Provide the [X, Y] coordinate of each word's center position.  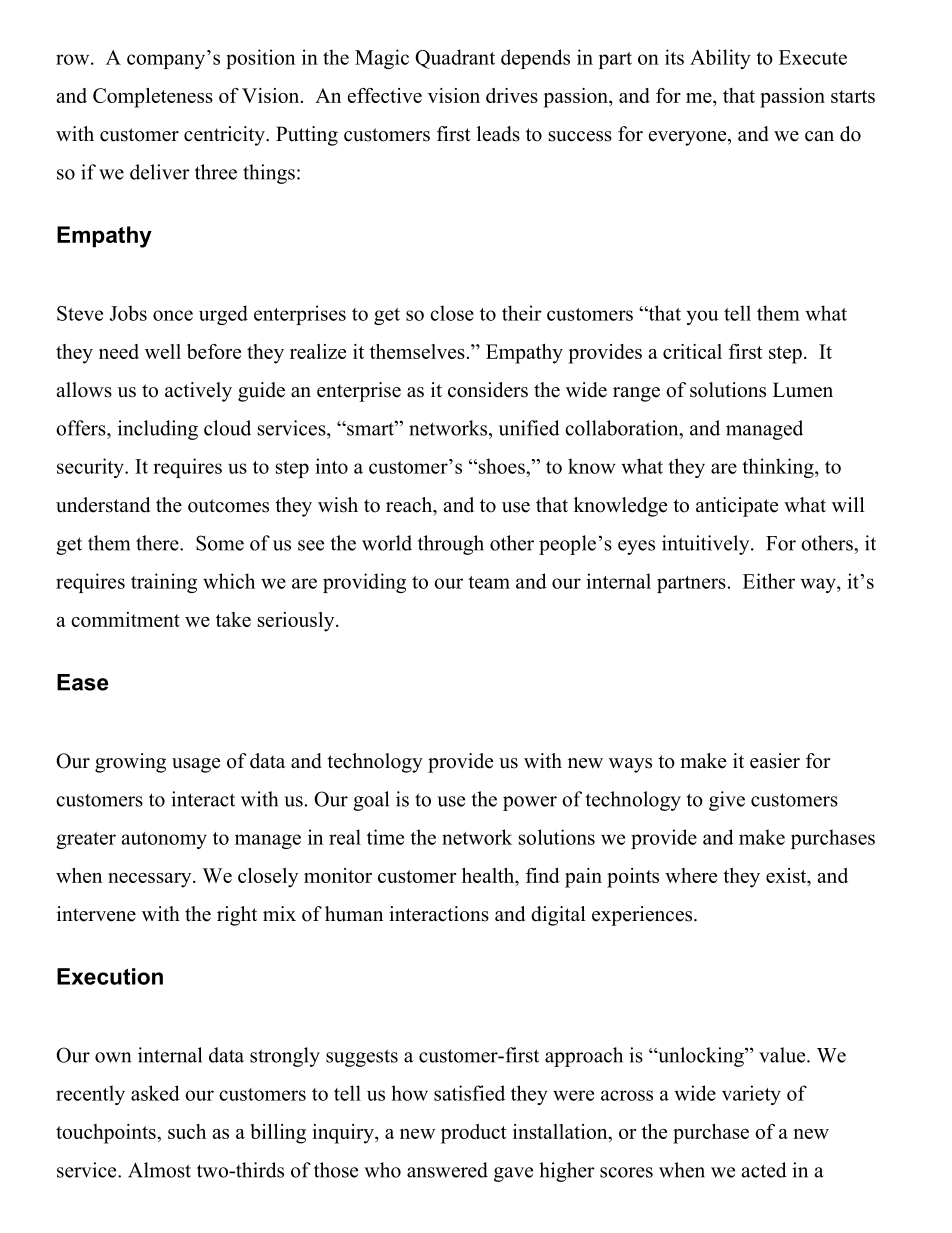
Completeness [153, 98]
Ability [720, 59]
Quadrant [455, 59]
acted [764, 1170]
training [164, 583]
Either [769, 581]
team [489, 582]
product [473, 1134]
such [187, 1131]
